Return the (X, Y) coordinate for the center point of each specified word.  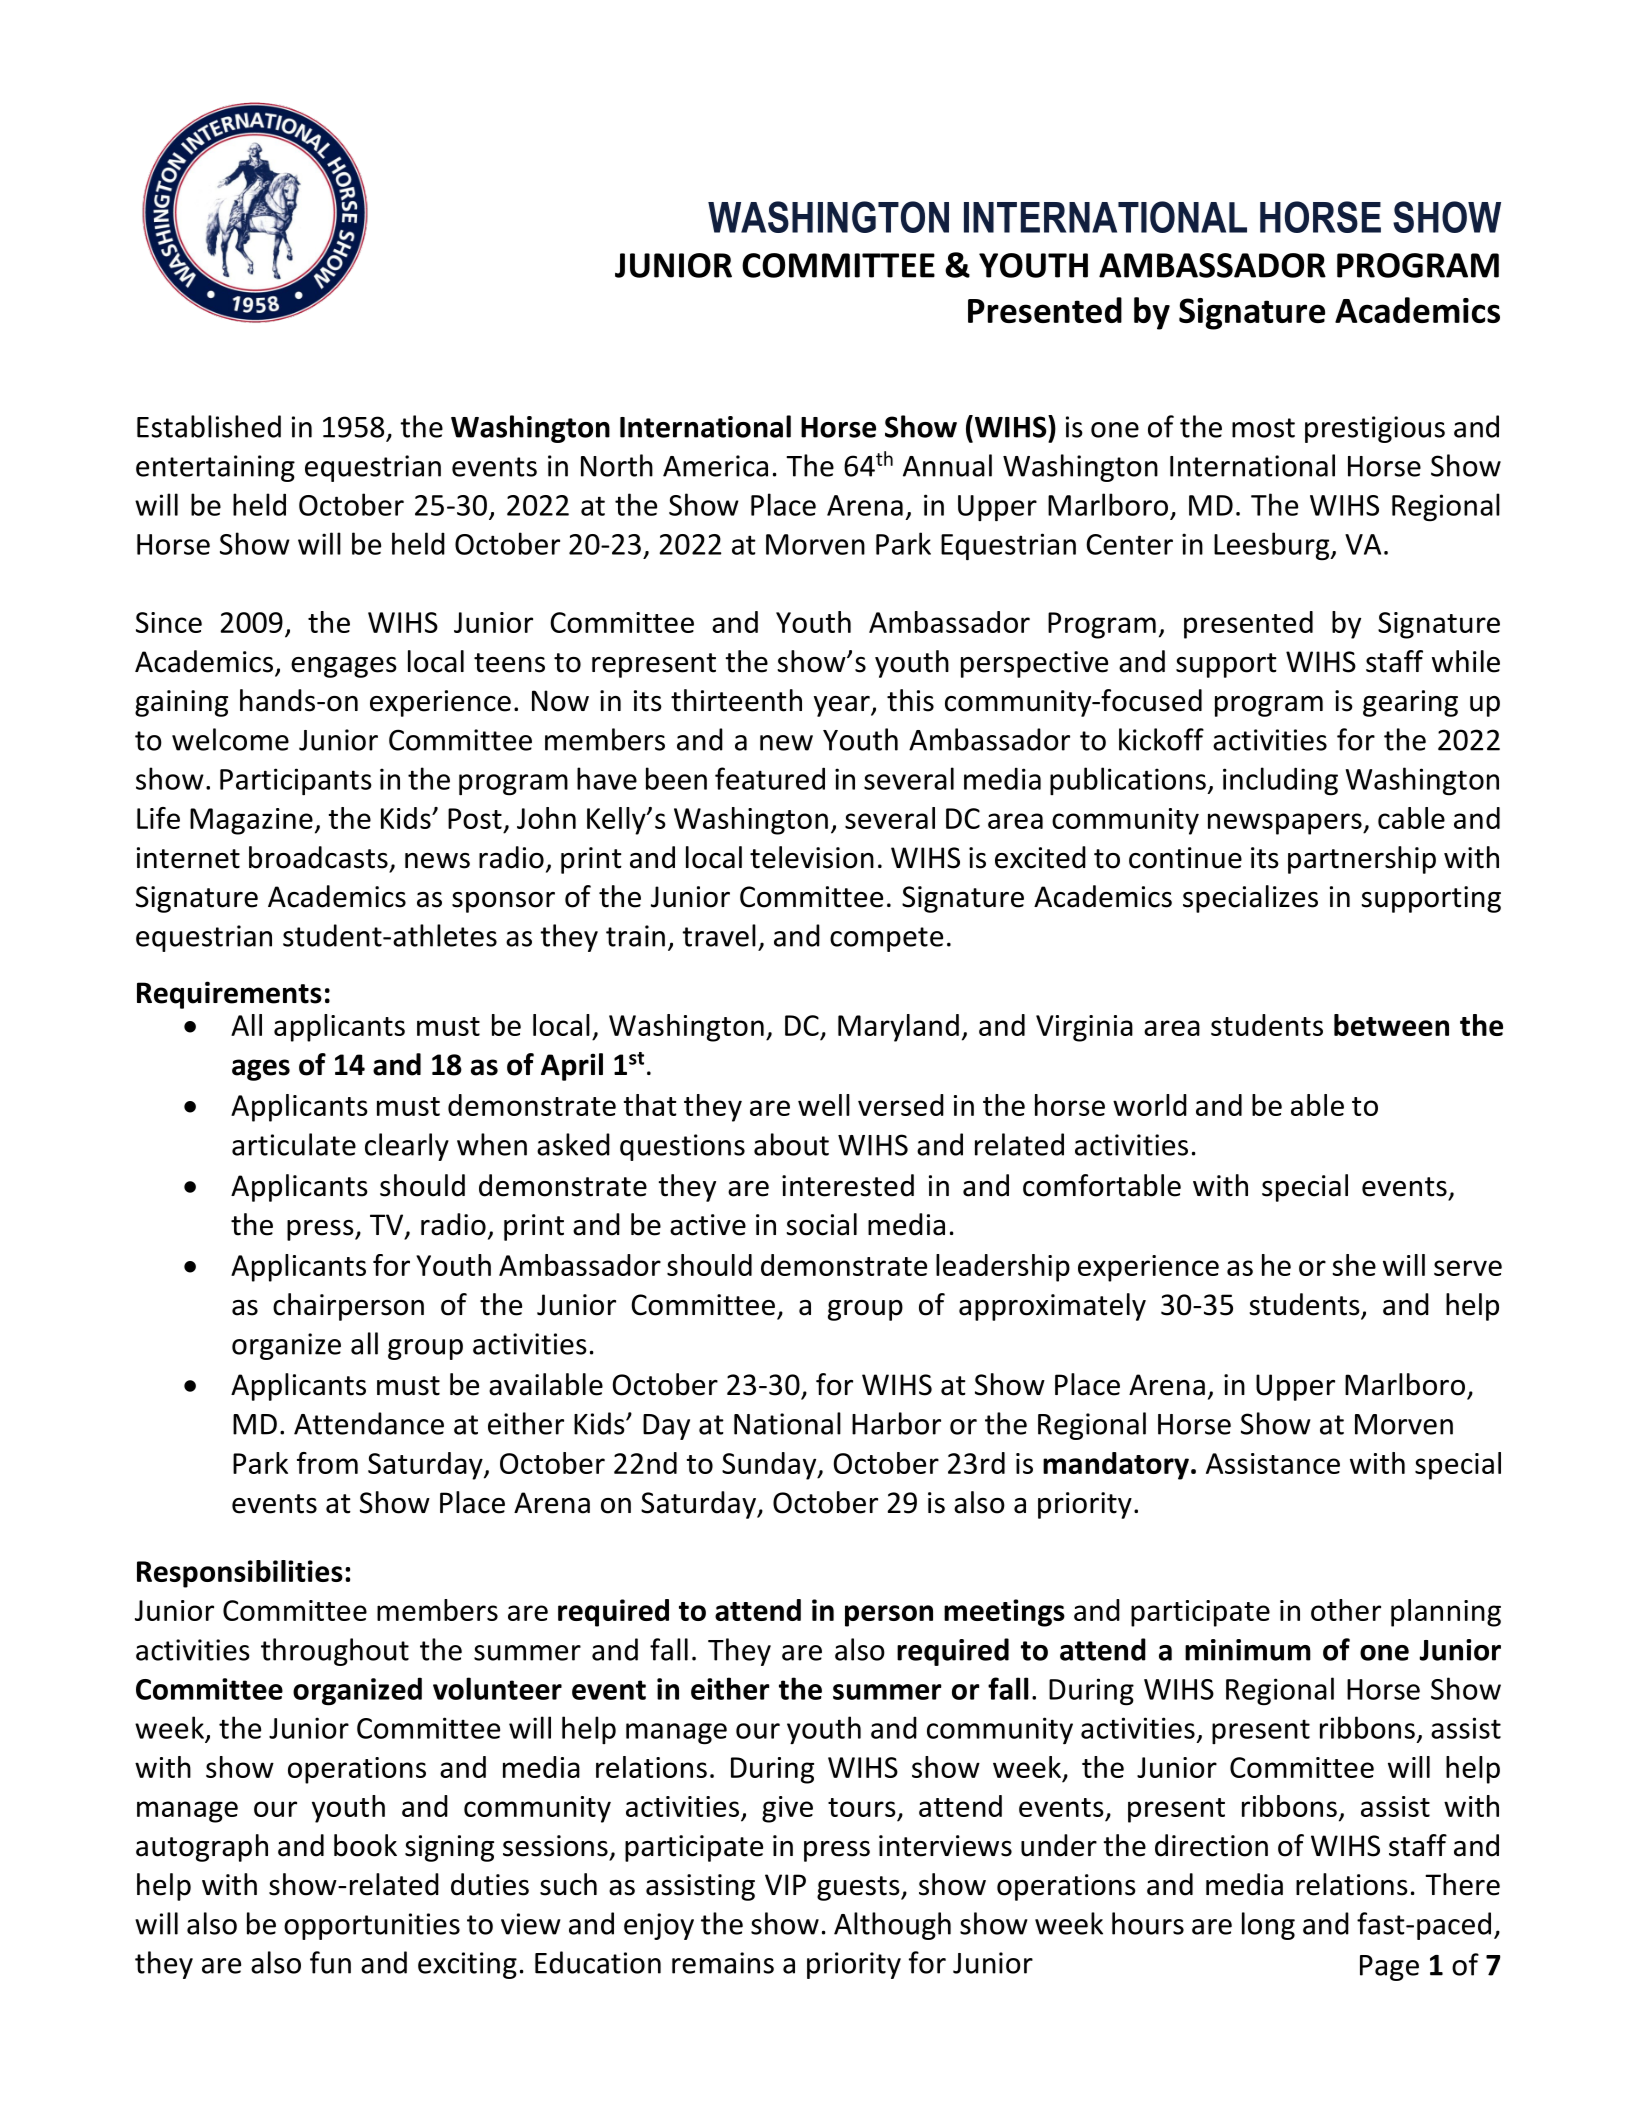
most (1263, 428)
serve (1468, 1268)
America (715, 466)
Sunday (770, 1466)
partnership (1362, 860)
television (812, 857)
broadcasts (318, 857)
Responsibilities (240, 1574)
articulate (294, 1144)
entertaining (215, 468)
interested (848, 1185)
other (1346, 1610)
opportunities (372, 1926)
